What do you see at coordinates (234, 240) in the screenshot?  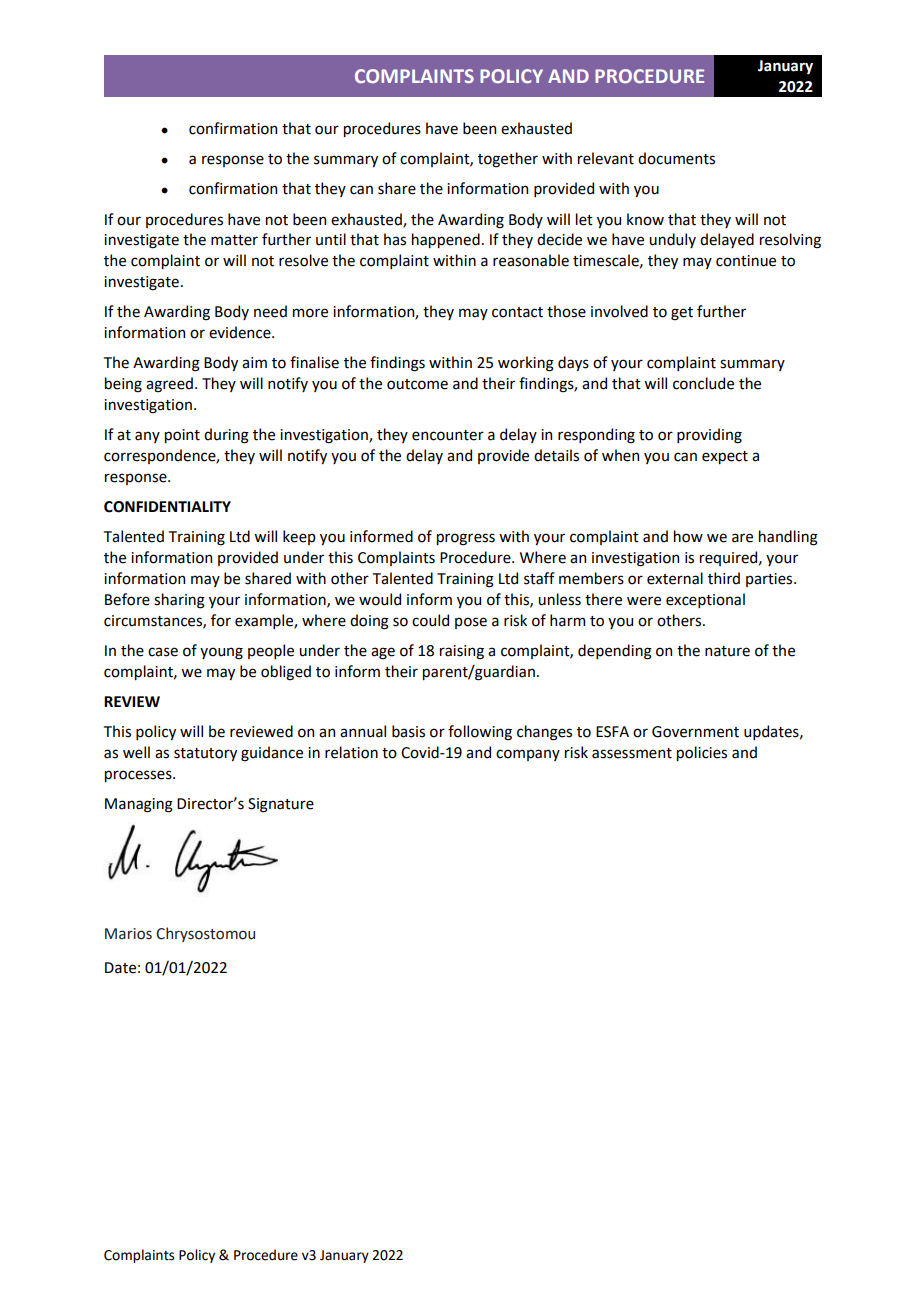 I see `matter` at bounding box center [234, 240].
